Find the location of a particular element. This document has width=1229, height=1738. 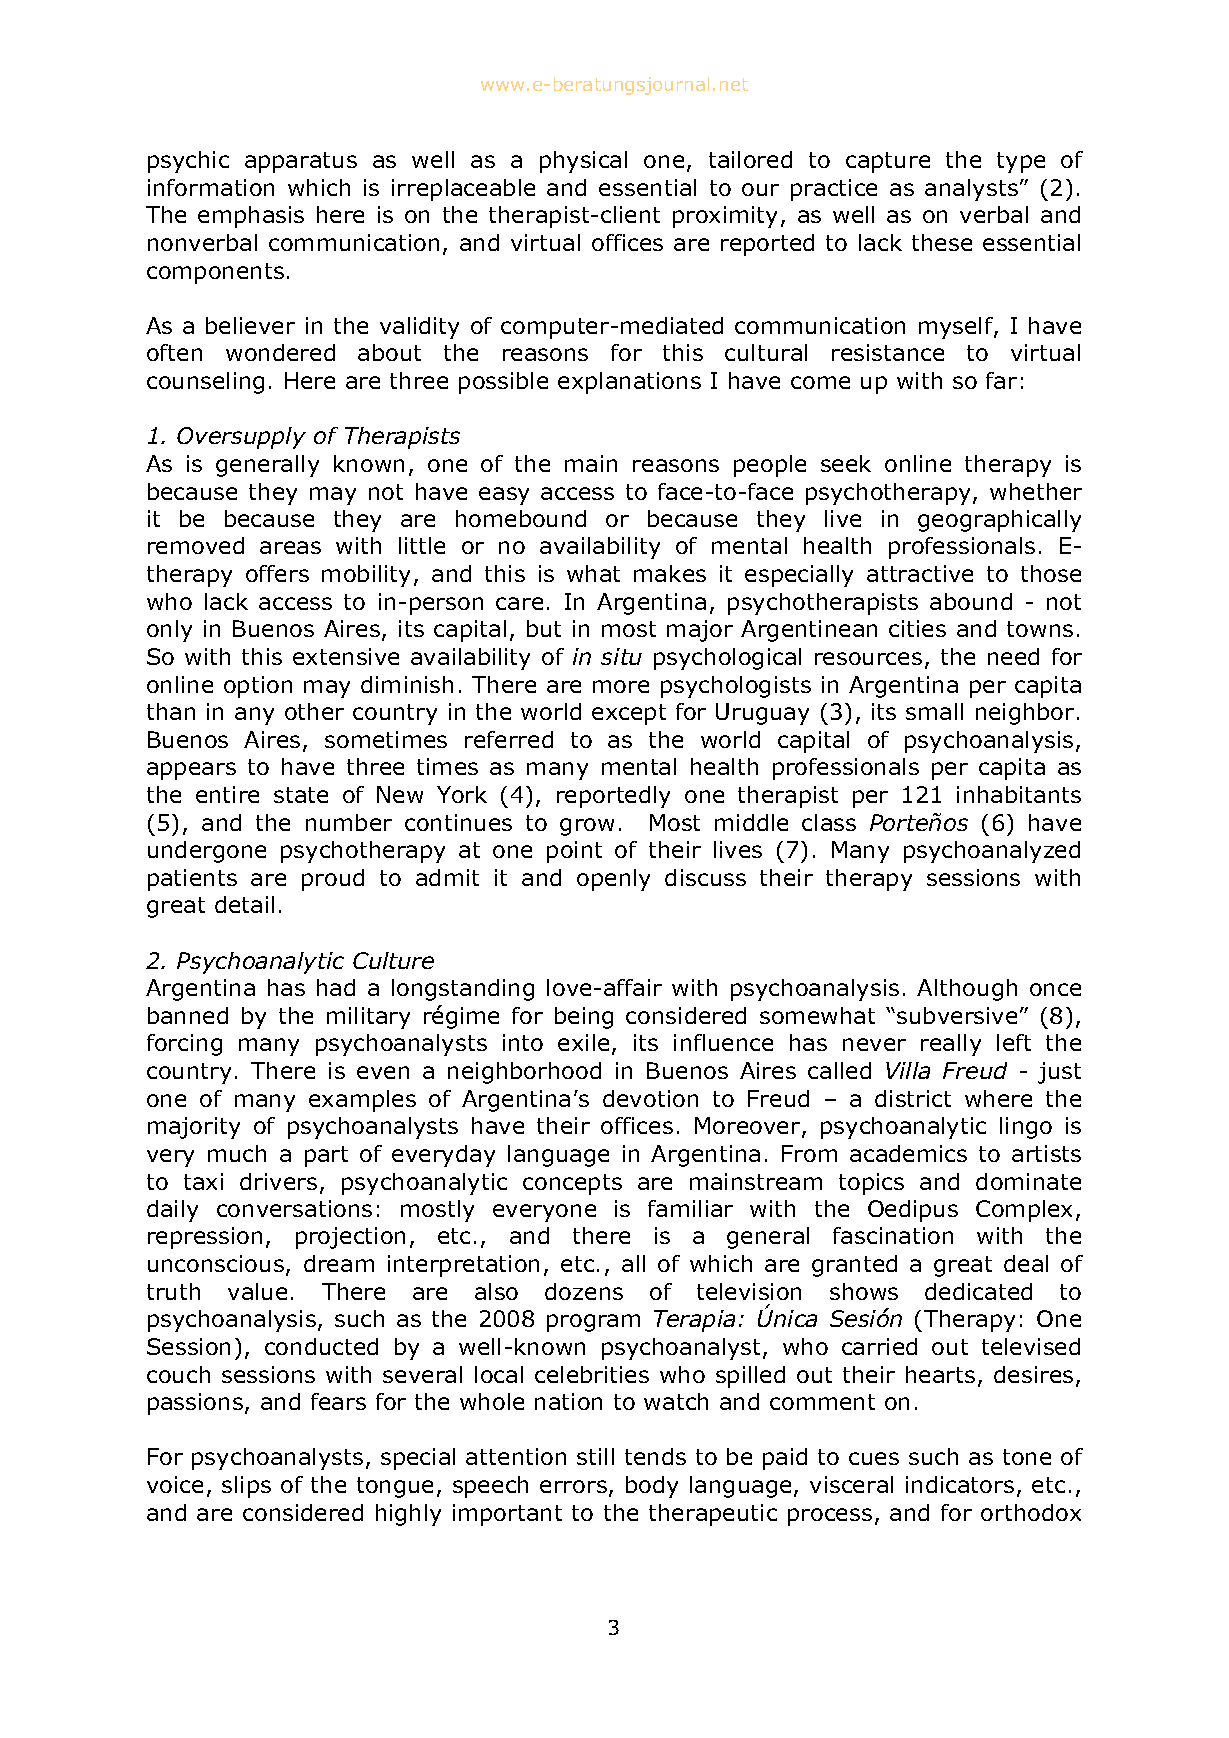

these is located at coordinates (942, 242).
